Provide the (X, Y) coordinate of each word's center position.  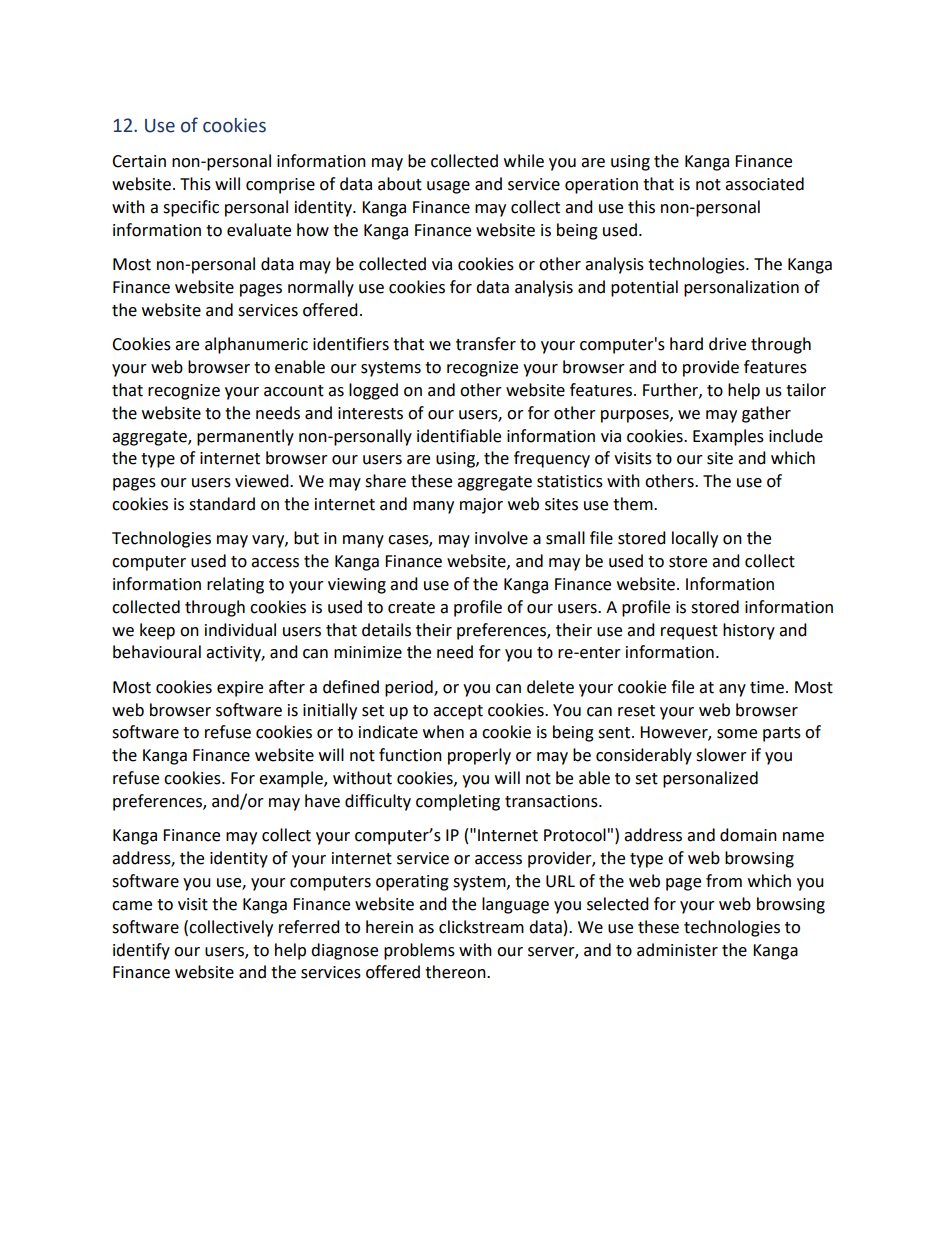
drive (727, 344)
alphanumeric (256, 345)
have (322, 801)
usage (448, 187)
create (411, 608)
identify (141, 951)
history (749, 631)
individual (240, 630)
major (481, 506)
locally (695, 539)
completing (458, 802)
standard (222, 504)
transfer (486, 344)
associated (764, 184)
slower (721, 755)
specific (191, 208)
